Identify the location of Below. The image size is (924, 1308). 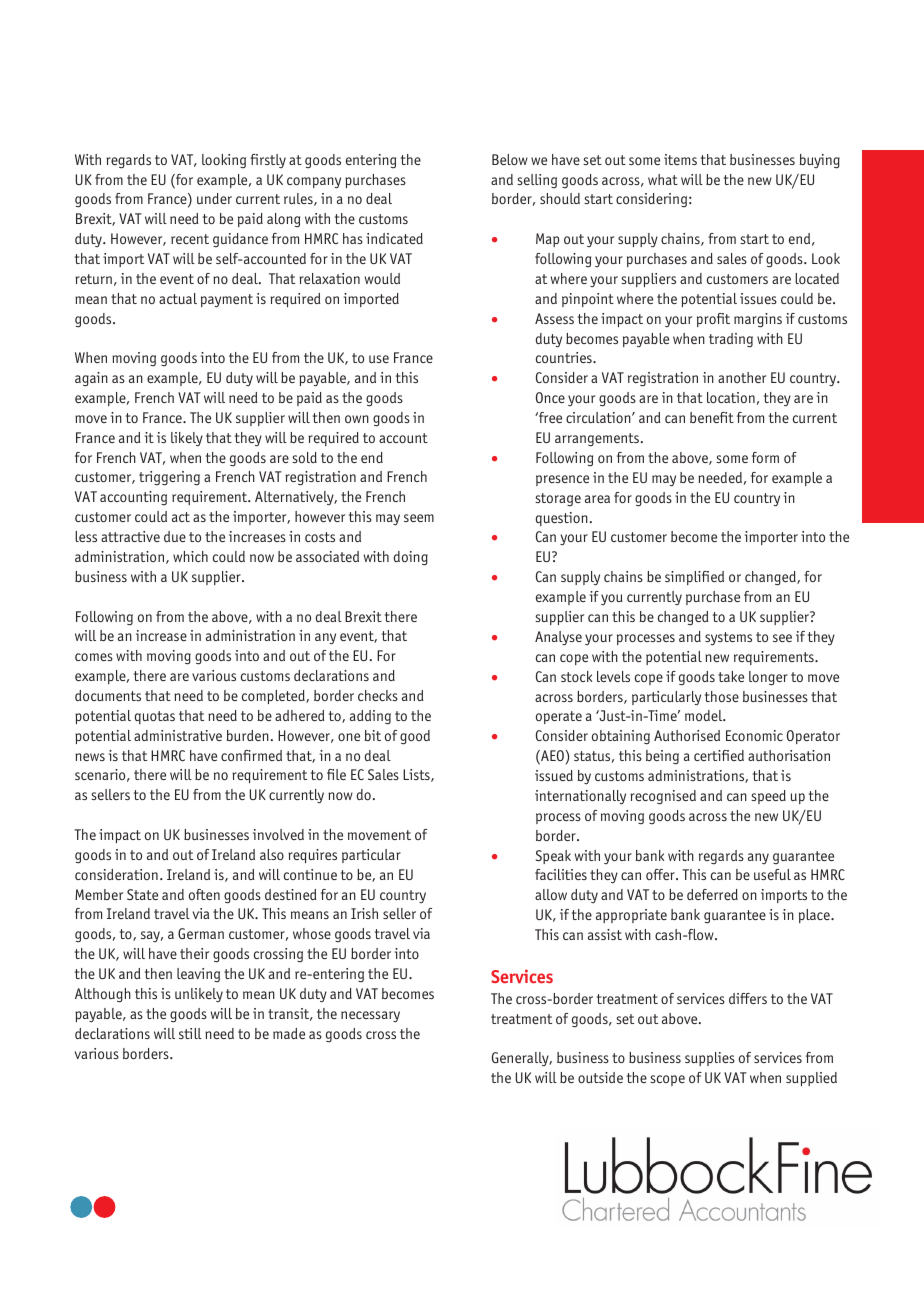
(510, 159).
